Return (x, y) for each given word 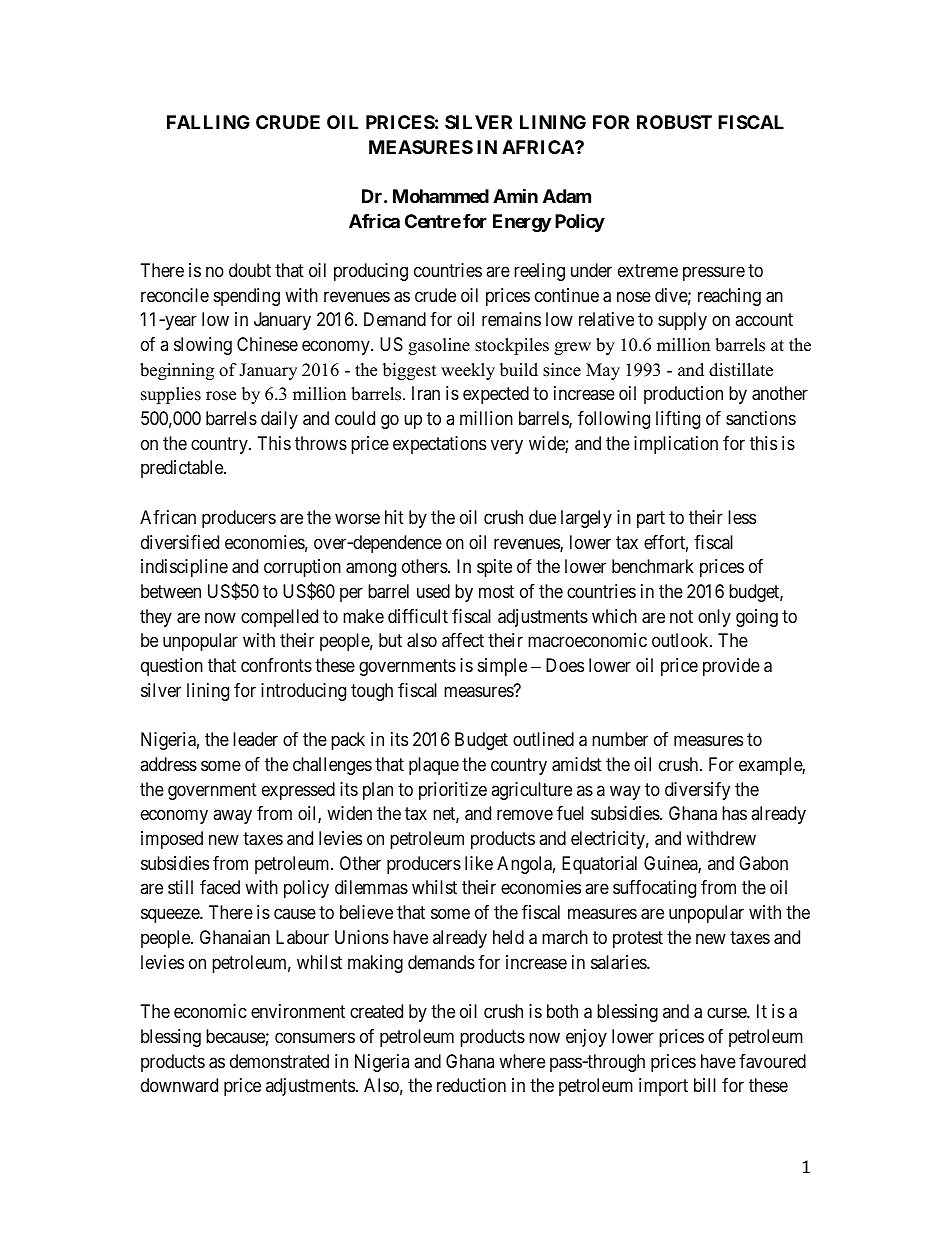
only (714, 618)
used (433, 591)
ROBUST (674, 122)
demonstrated (279, 1061)
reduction (471, 1085)
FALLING (208, 122)
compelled (279, 618)
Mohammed (441, 196)
